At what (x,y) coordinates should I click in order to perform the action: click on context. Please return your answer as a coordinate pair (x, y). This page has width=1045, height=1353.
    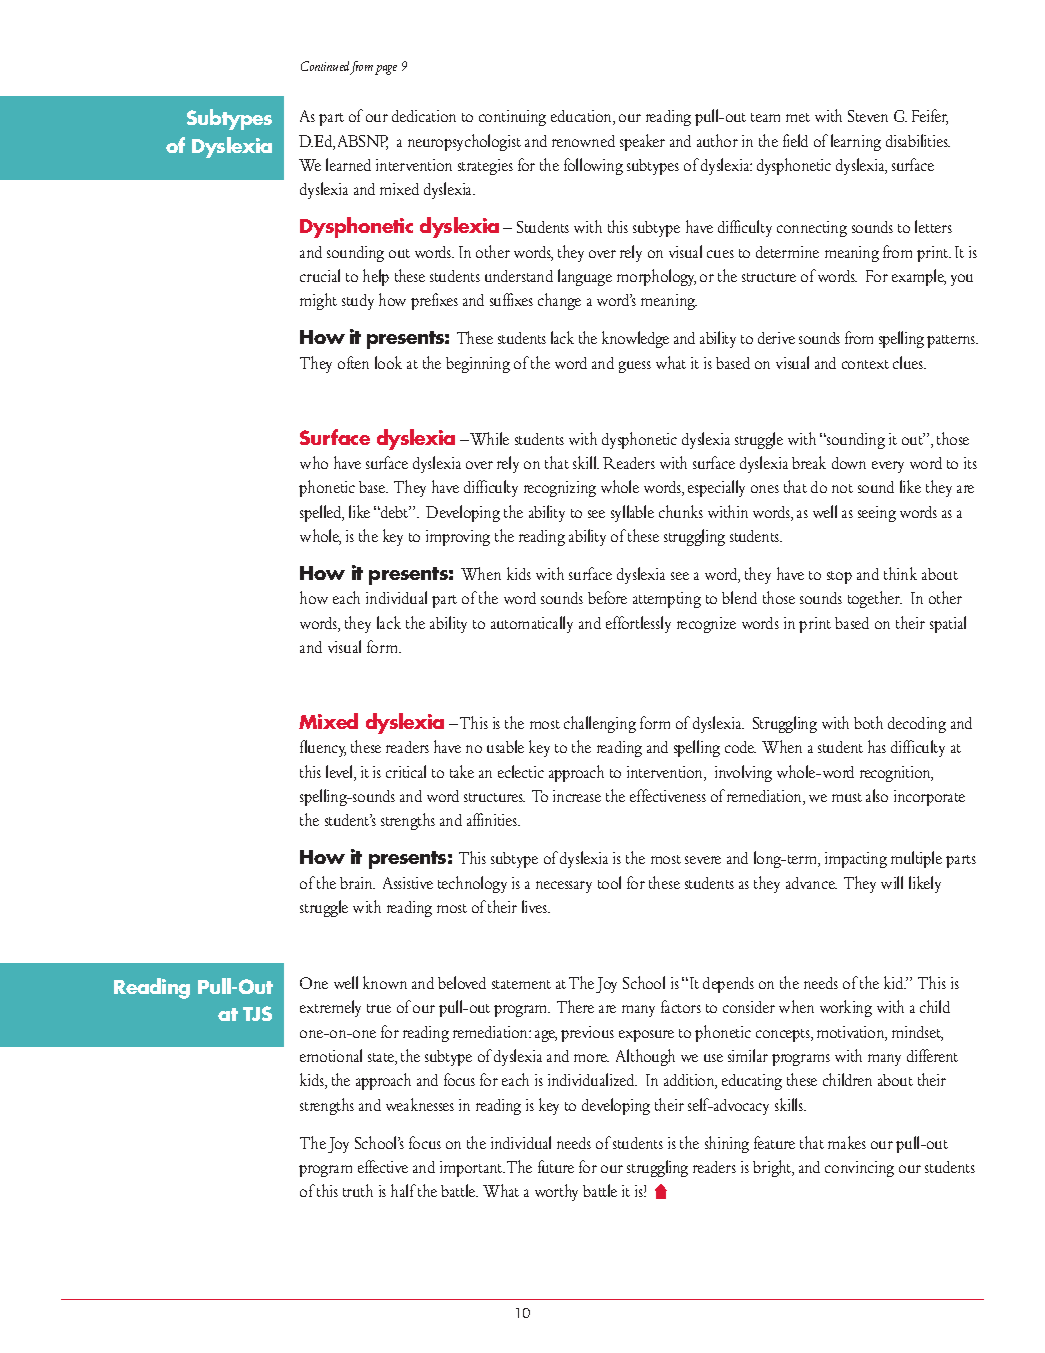
    Looking at the image, I should click on (865, 364).
